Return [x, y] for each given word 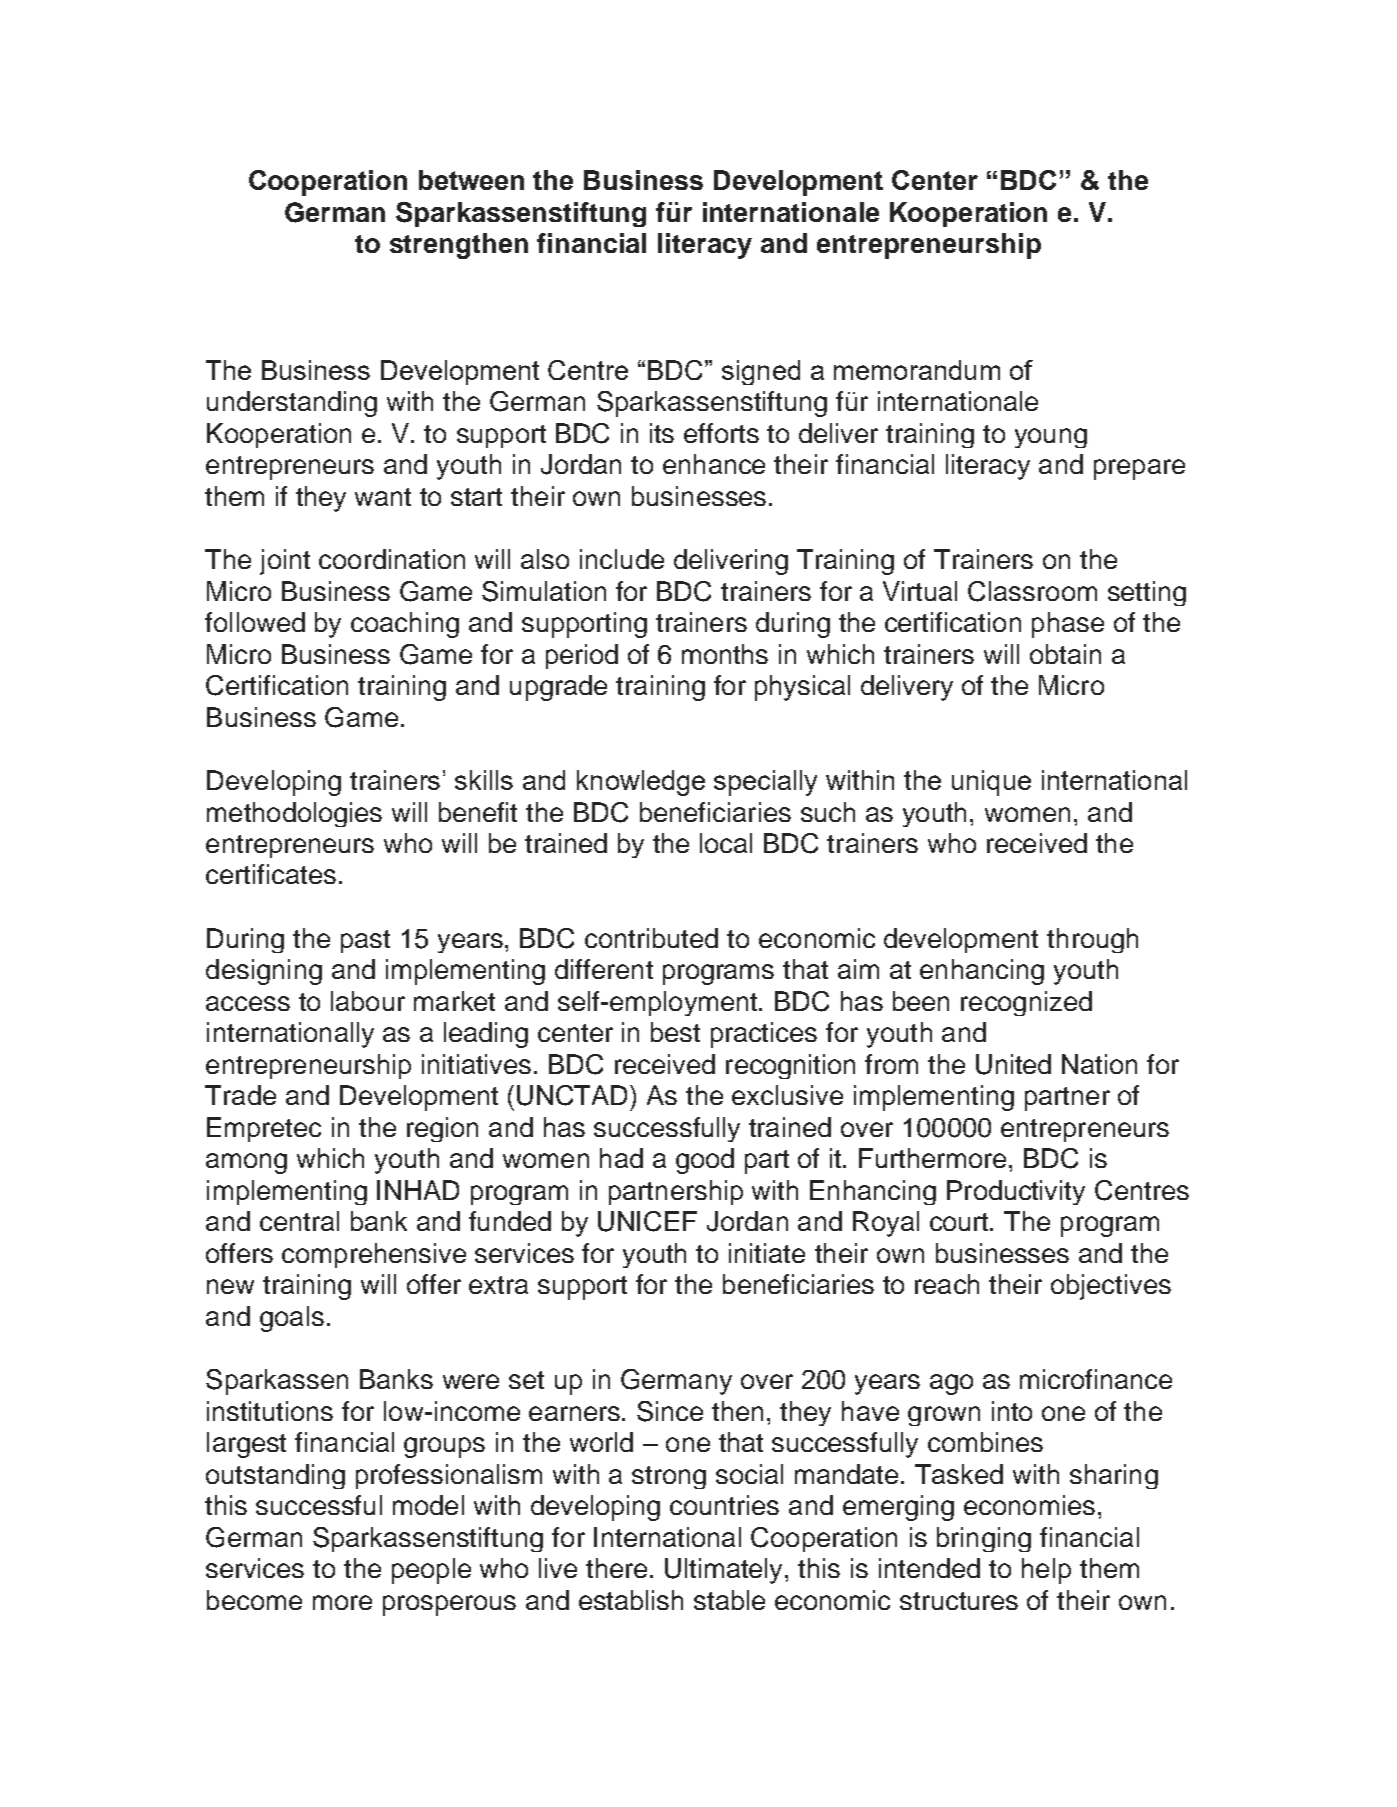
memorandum [917, 370]
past [365, 941]
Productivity [1016, 1192]
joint [285, 562]
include [622, 559]
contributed [651, 938]
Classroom [1032, 591]
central [299, 1221]
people [431, 1571]
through [1092, 940]
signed [761, 372]
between [471, 180]
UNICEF [647, 1221]
